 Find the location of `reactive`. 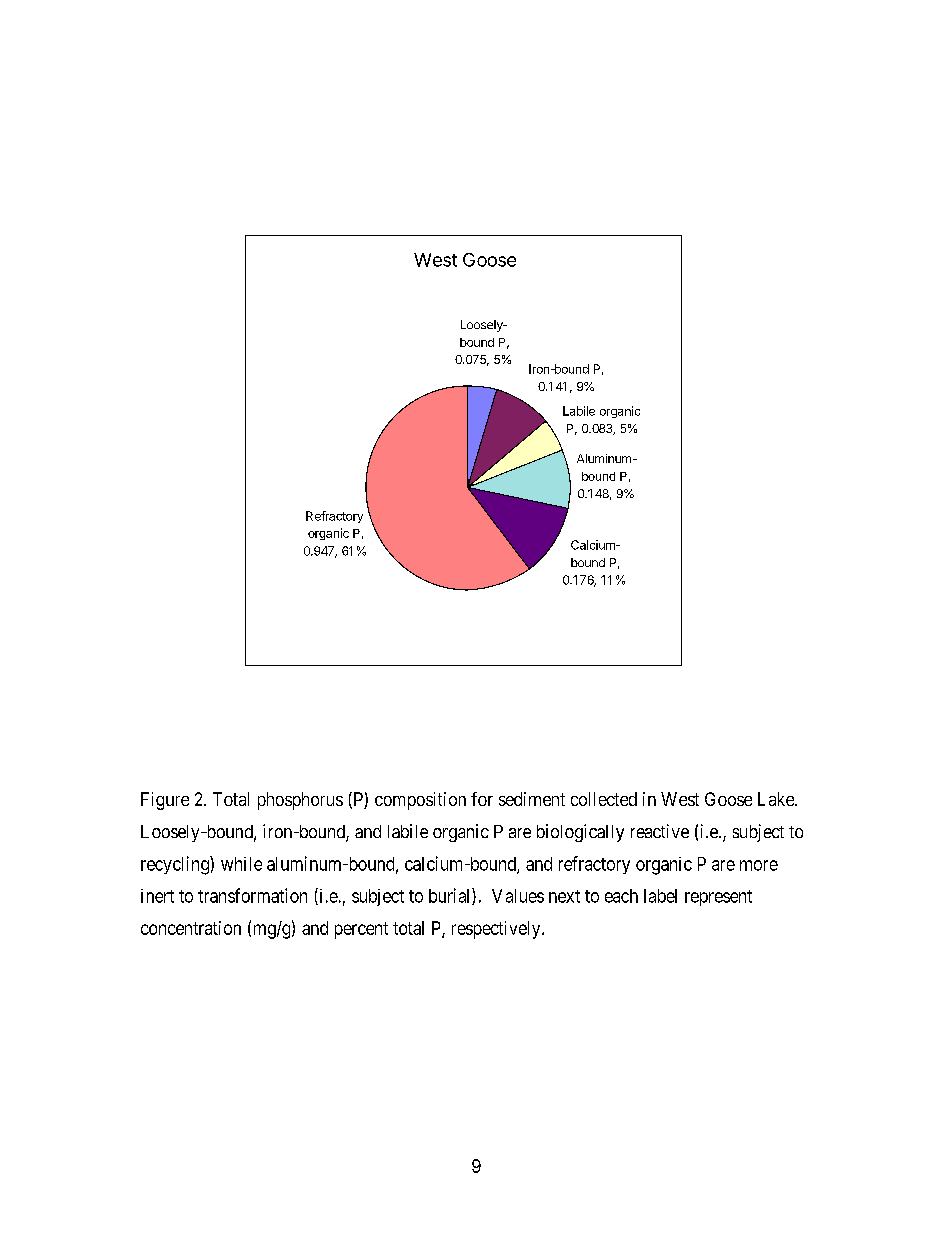

reactive is located at coordinates (660, 831).
